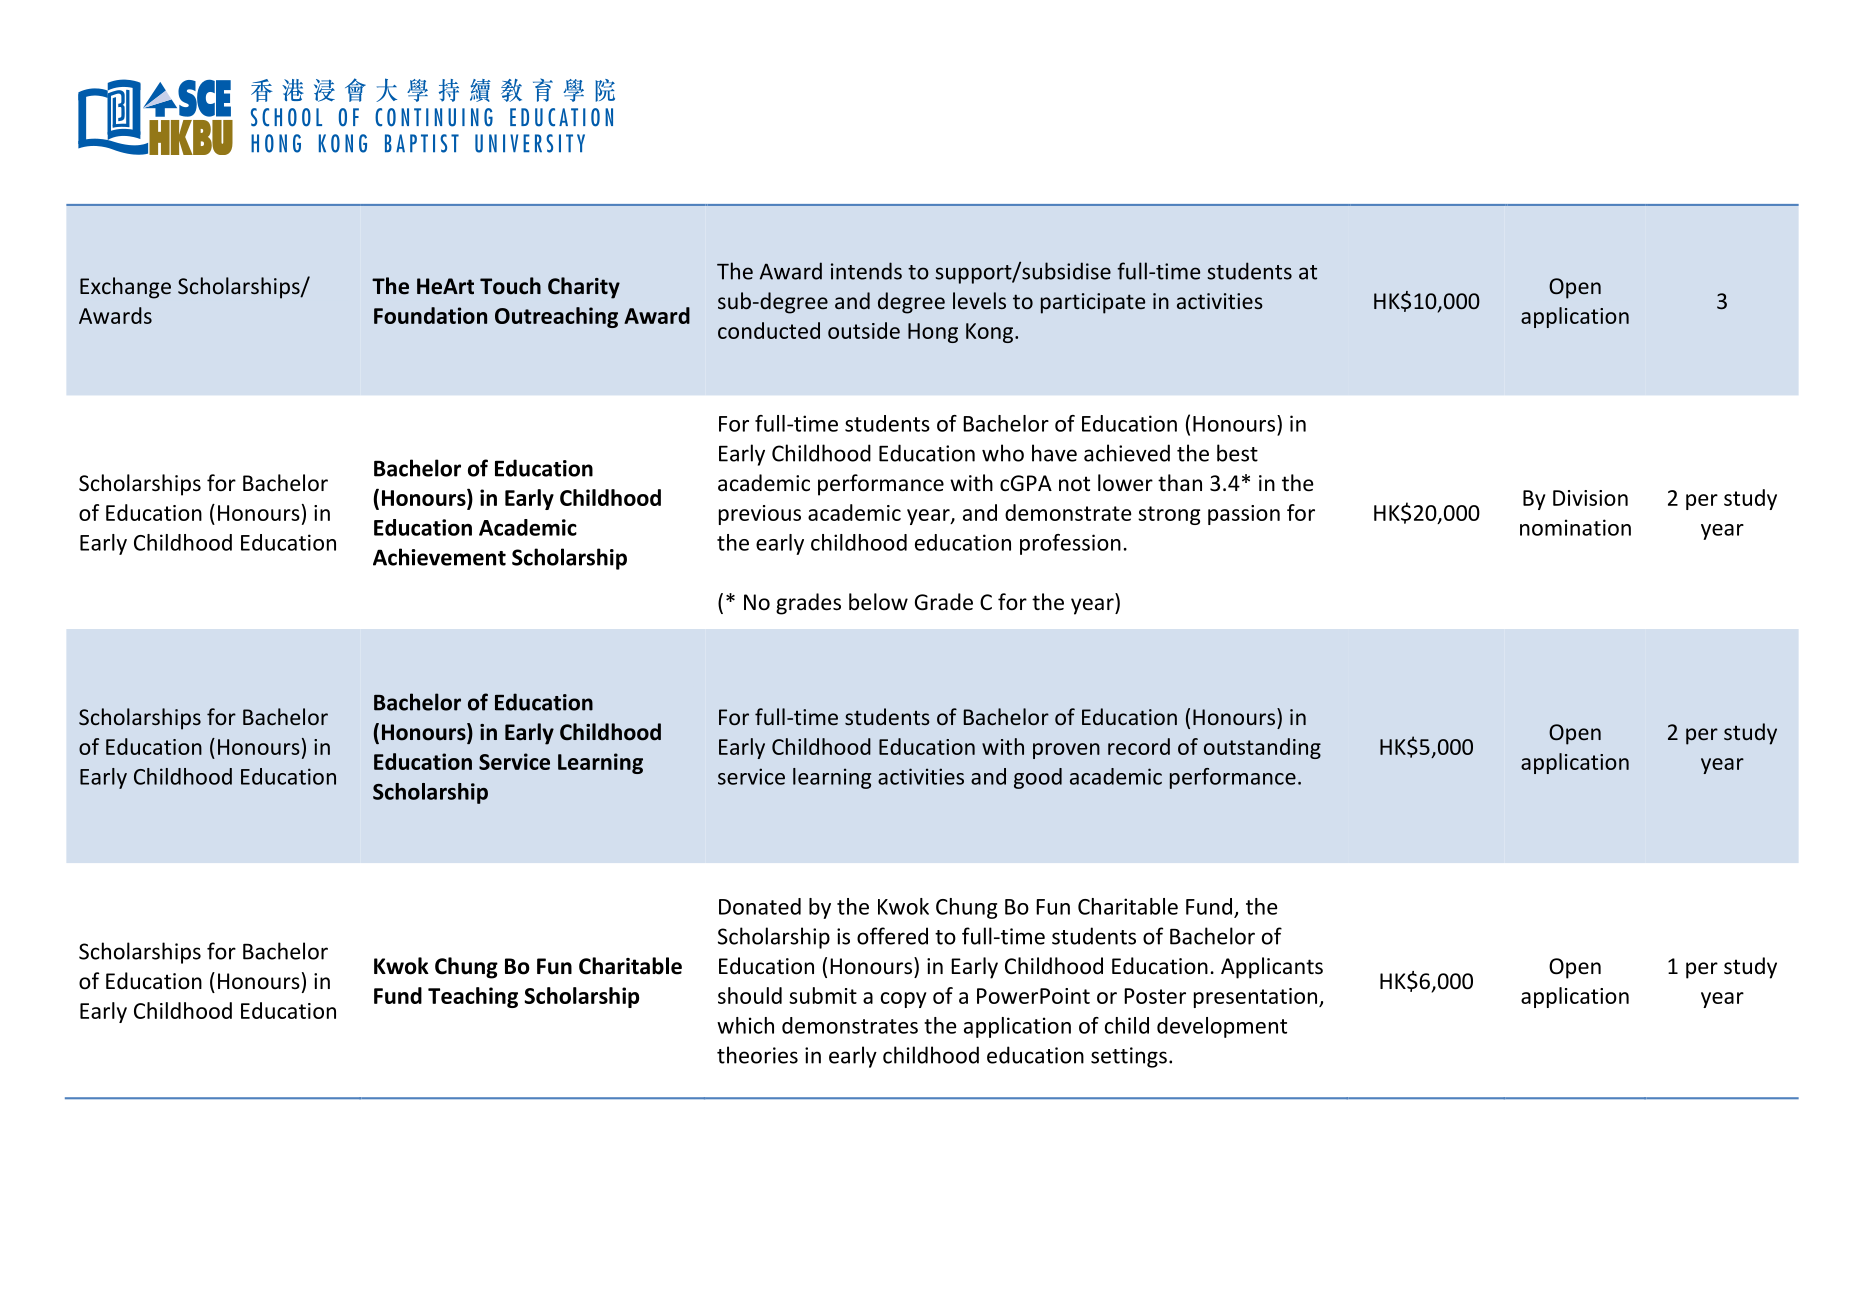 This image has height=1316, width=1862. Describe the element at coordinates (745, 1025) in the image. I see `which` at that location.
